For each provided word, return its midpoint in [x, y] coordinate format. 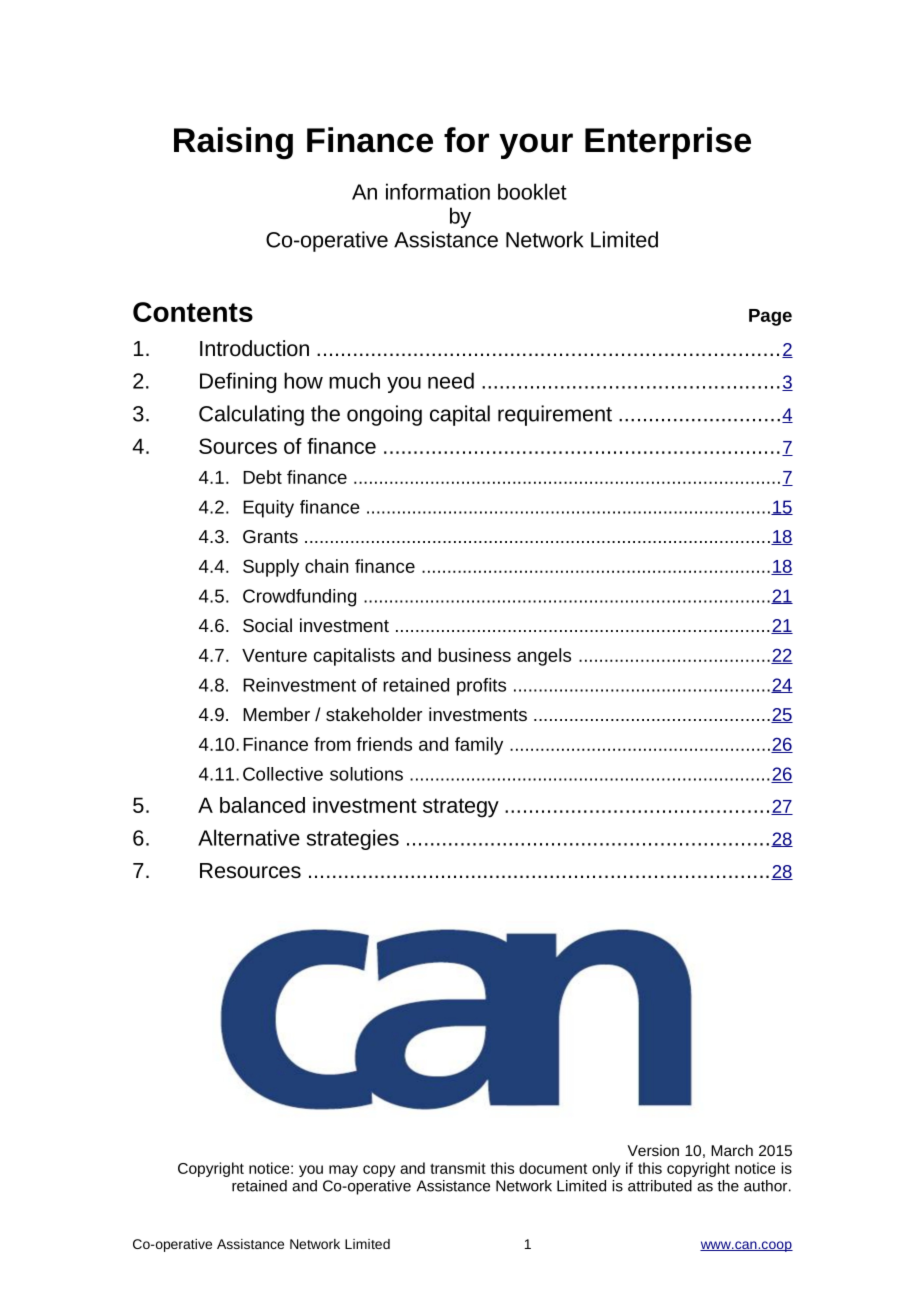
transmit [458, 1168]
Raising [233, 143]
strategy [461, 808]
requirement [555, 415]
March [732, 1150]
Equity [268, 509]
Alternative [249, 837]
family [479, 746]
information [438, 191]
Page [770, 317]
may [343, 1171]
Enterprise [668, 143]
